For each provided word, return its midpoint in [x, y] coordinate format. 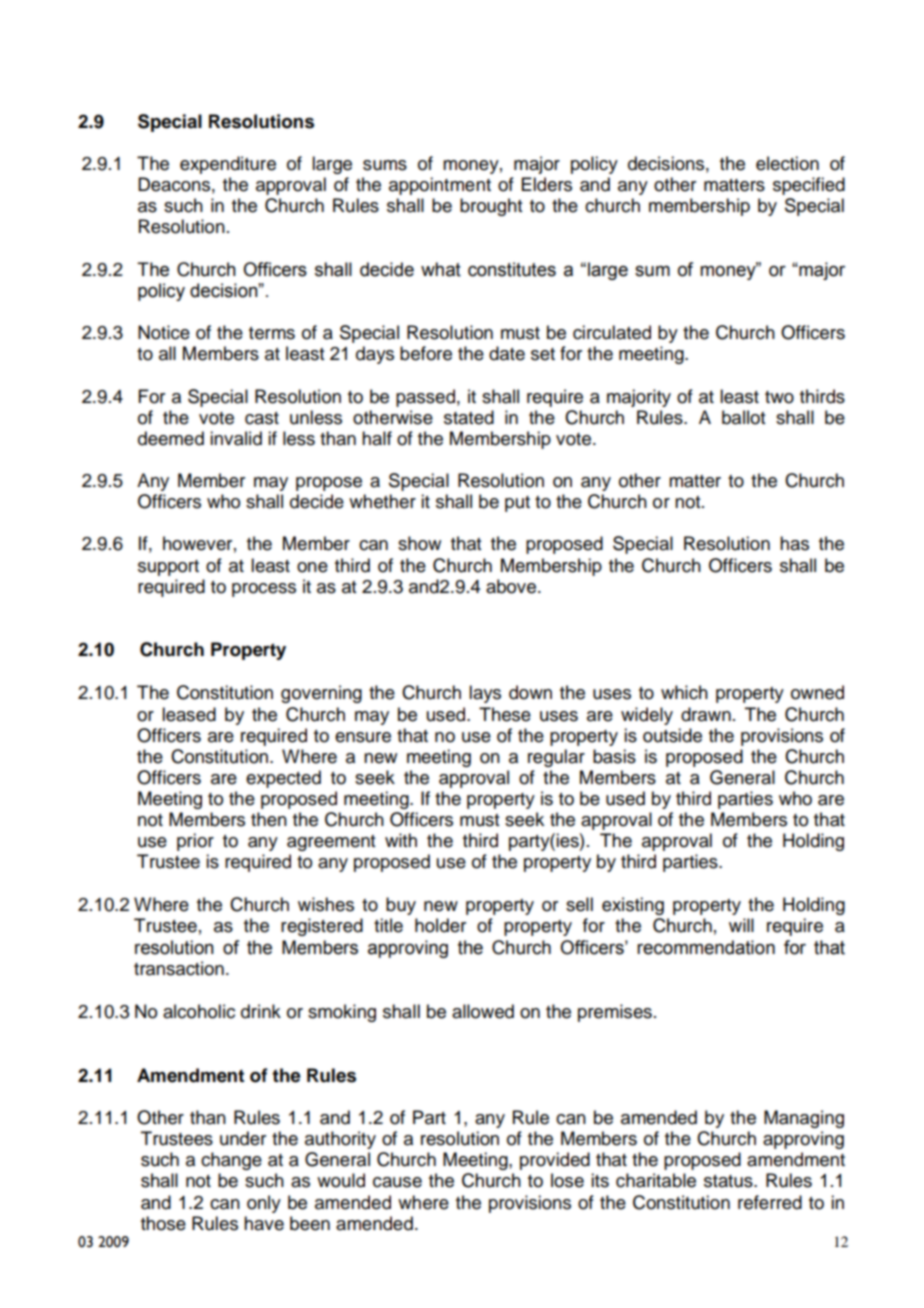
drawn [706, 714]
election [787, 163]
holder [440, 925]
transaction [179, 968]
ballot [743, 417]
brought [491, 207]
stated [469, 417]
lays [485, 694]
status [729, 1181]
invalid [236, 438]
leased [189, 714]
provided [555, 1161]
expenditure [228, 165]
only [264, 1204]
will [741, 925]
